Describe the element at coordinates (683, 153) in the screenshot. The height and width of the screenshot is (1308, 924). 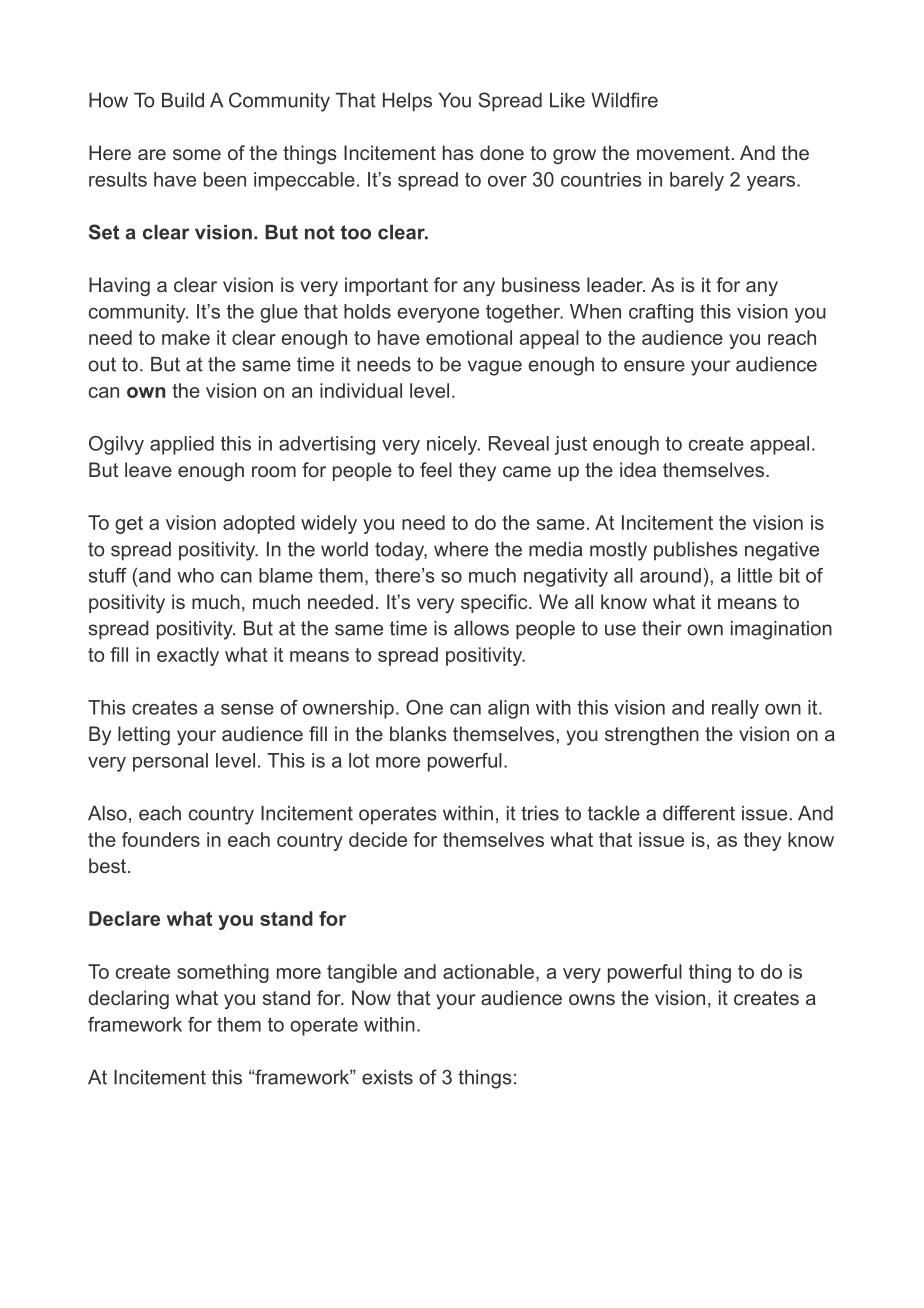
I see `movement` at that location.
